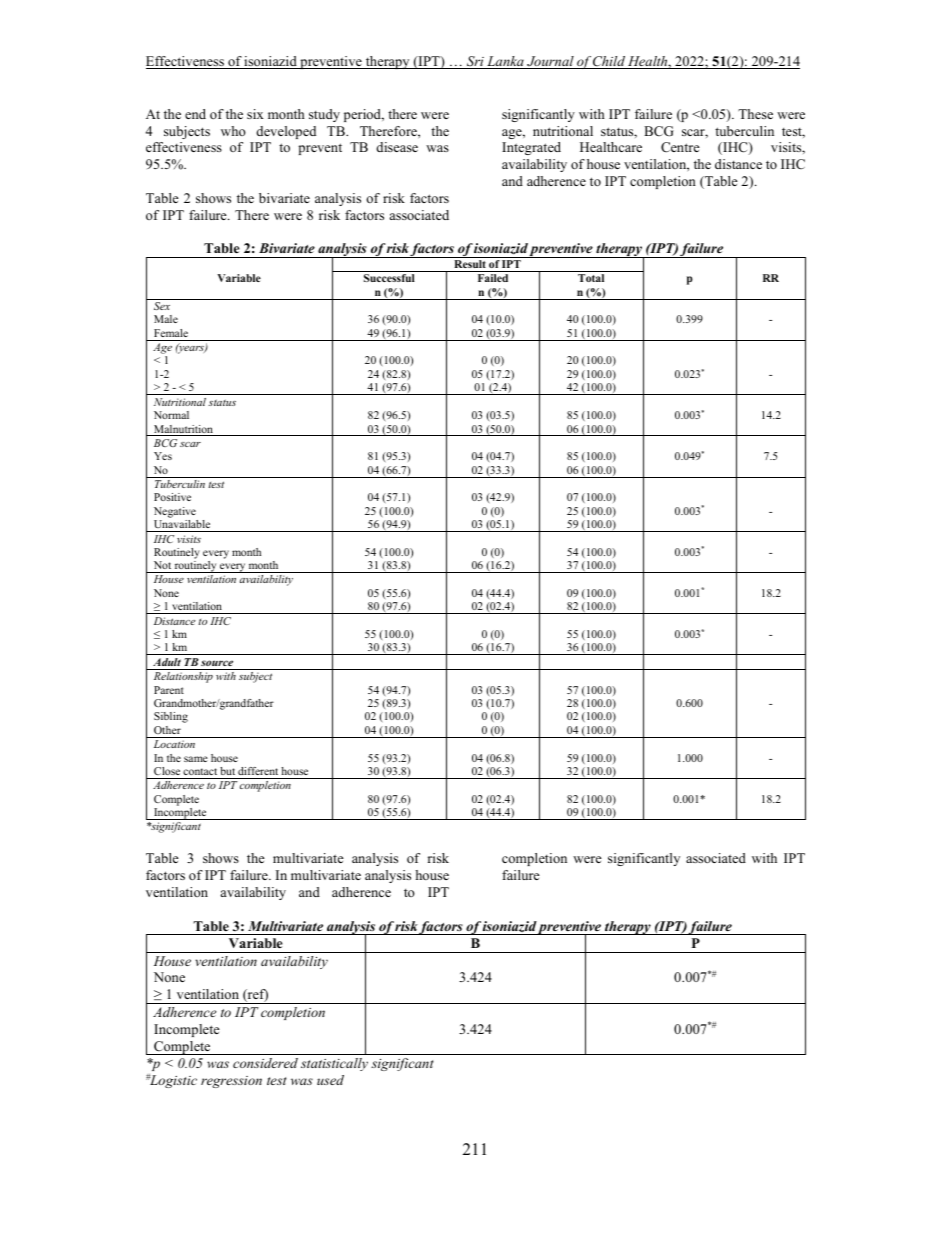 Image resolution: width=952 pixels, height=1233 pixels. What do you see at coordinates (475, 62) in the screenshot?
I see `Sri` at bounding box center [475, 62].
